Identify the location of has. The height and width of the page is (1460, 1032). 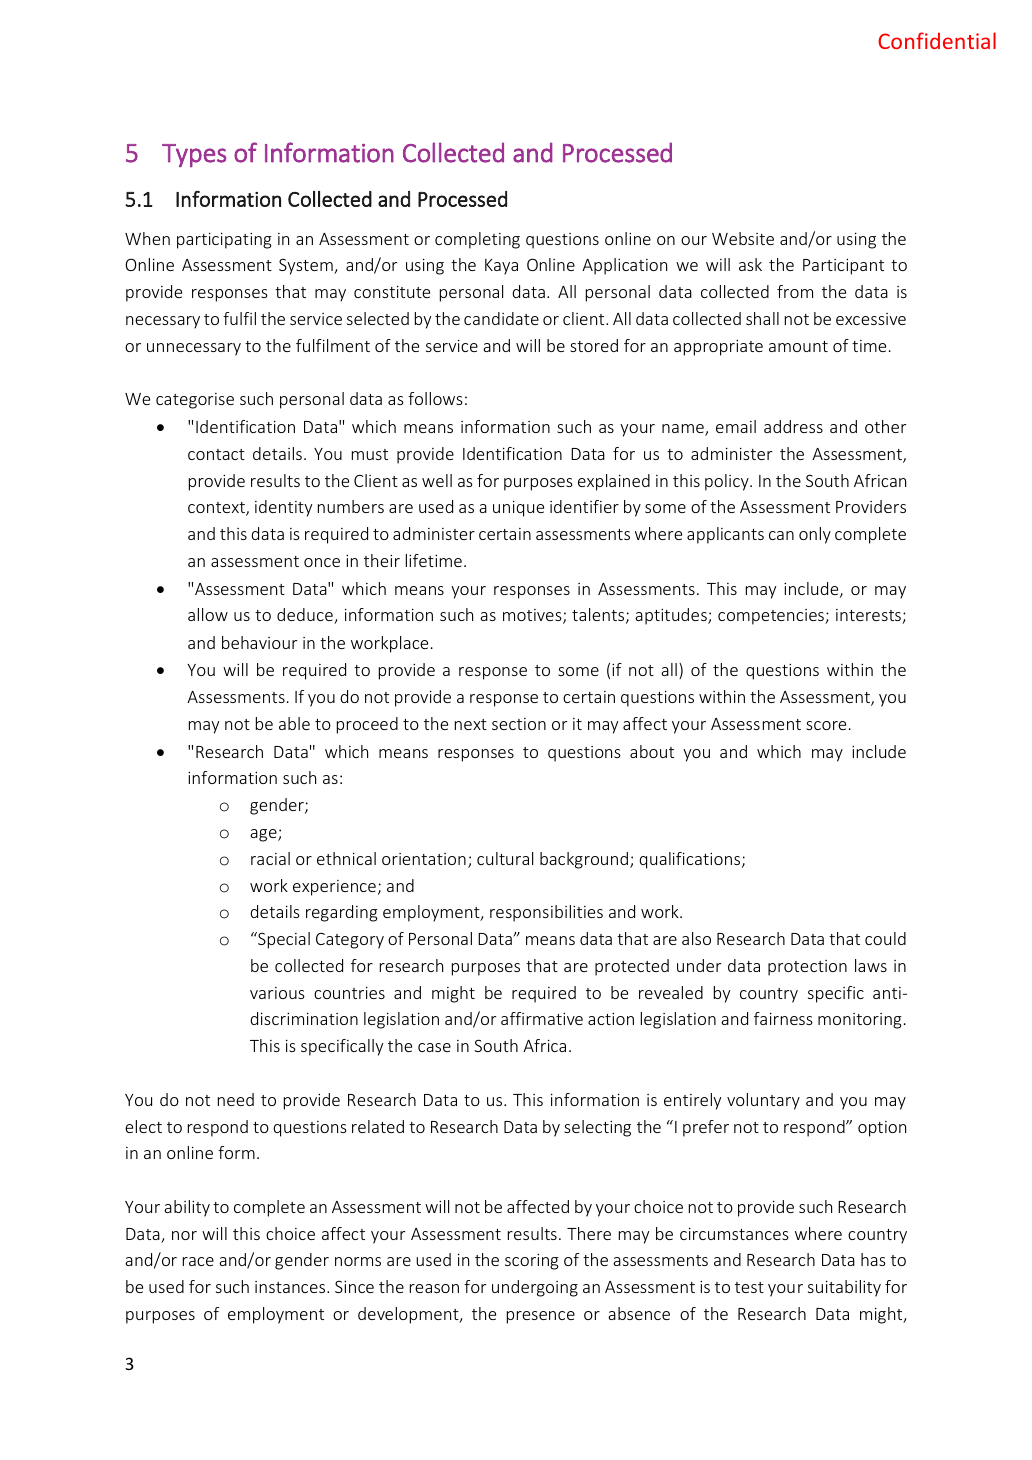
(873, 1259).
